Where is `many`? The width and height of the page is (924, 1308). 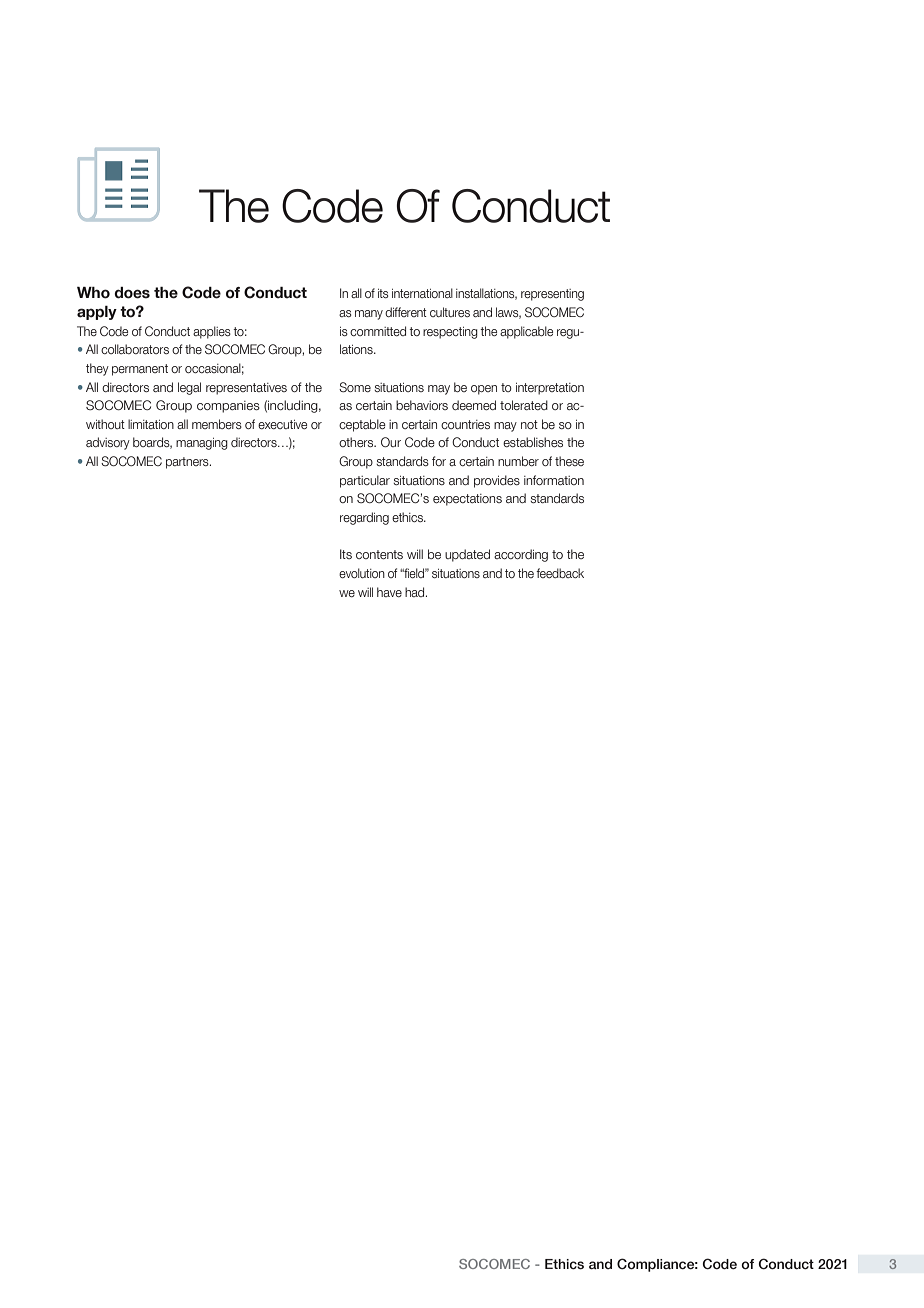 many is located at coordinates (369, 315).
